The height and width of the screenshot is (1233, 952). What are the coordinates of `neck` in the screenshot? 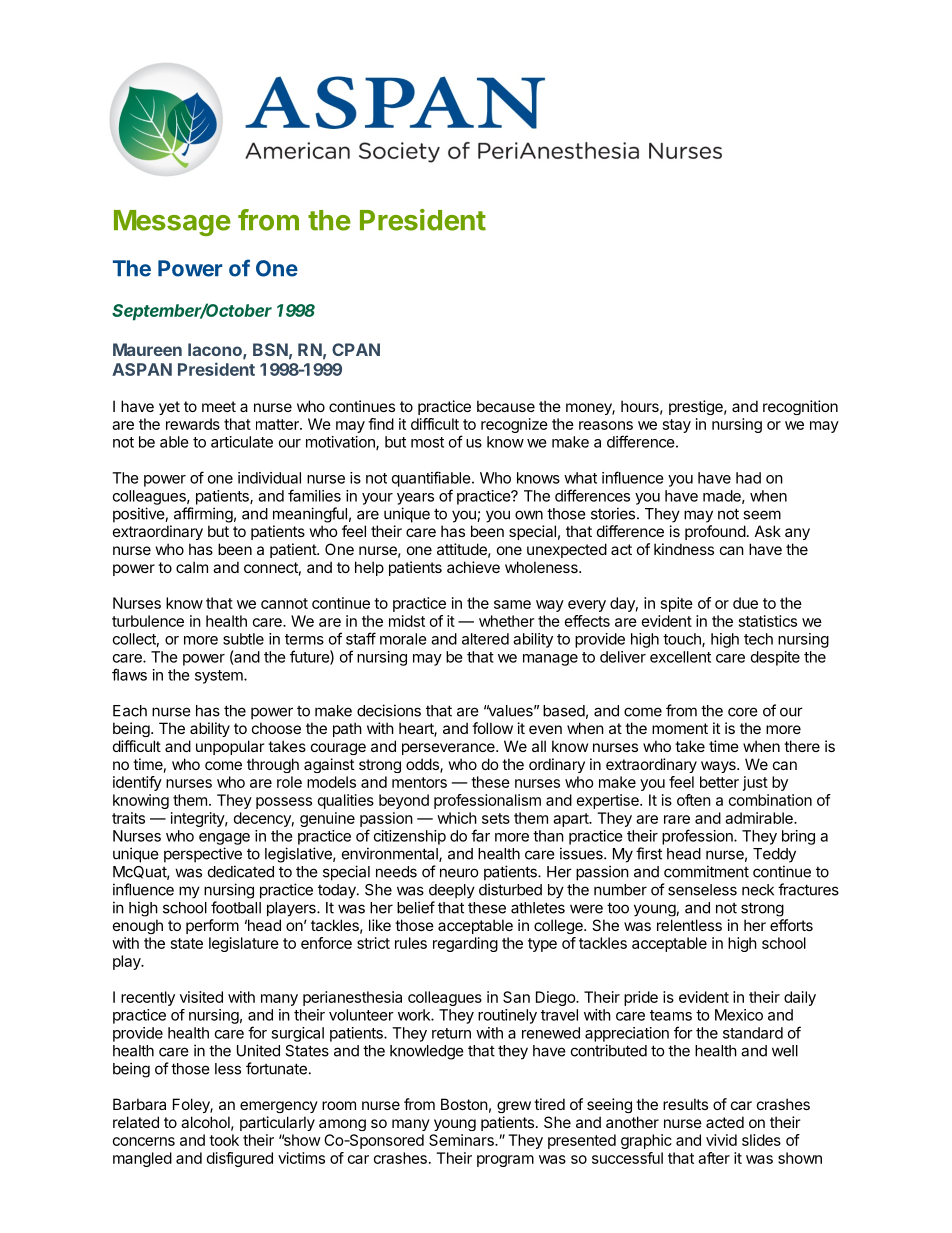 It's located at (758, 890).
